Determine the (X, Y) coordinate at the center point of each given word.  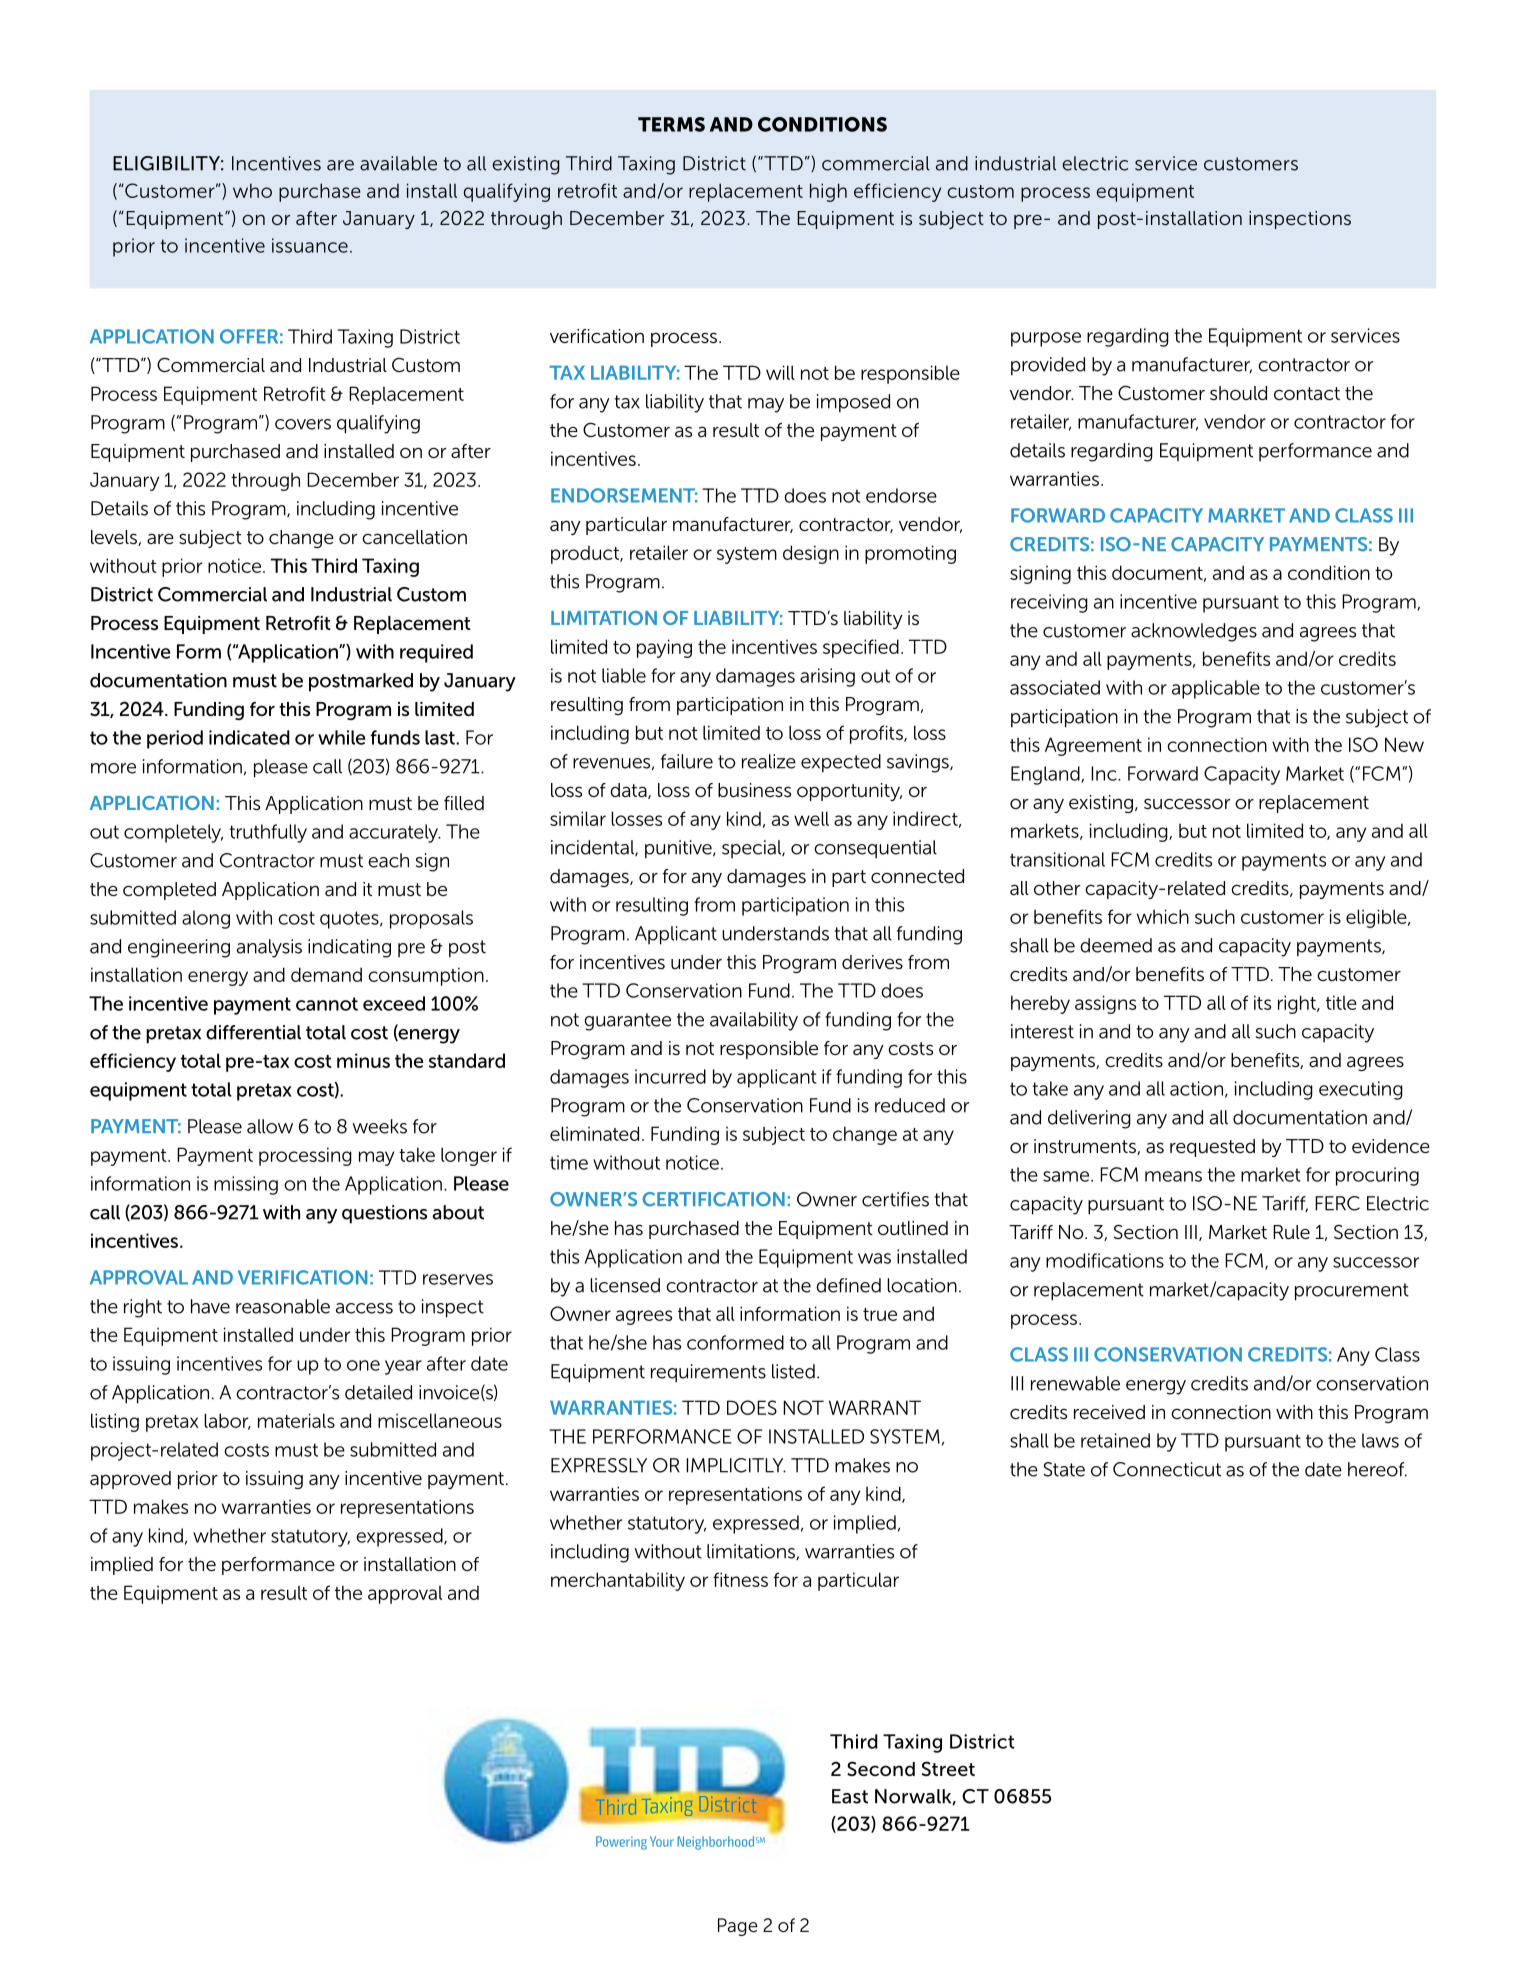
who (252, 190)
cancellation (414, 537)
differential (253, 1032)
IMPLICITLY (736, 1465)
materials (296, 1420)
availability (754, 1021)
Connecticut (1167, 1469)
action (1196, 1088)
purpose (1046, 339)
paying (664, 648)
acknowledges (1194, 632)
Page (738, 1927)
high (828, 192)
